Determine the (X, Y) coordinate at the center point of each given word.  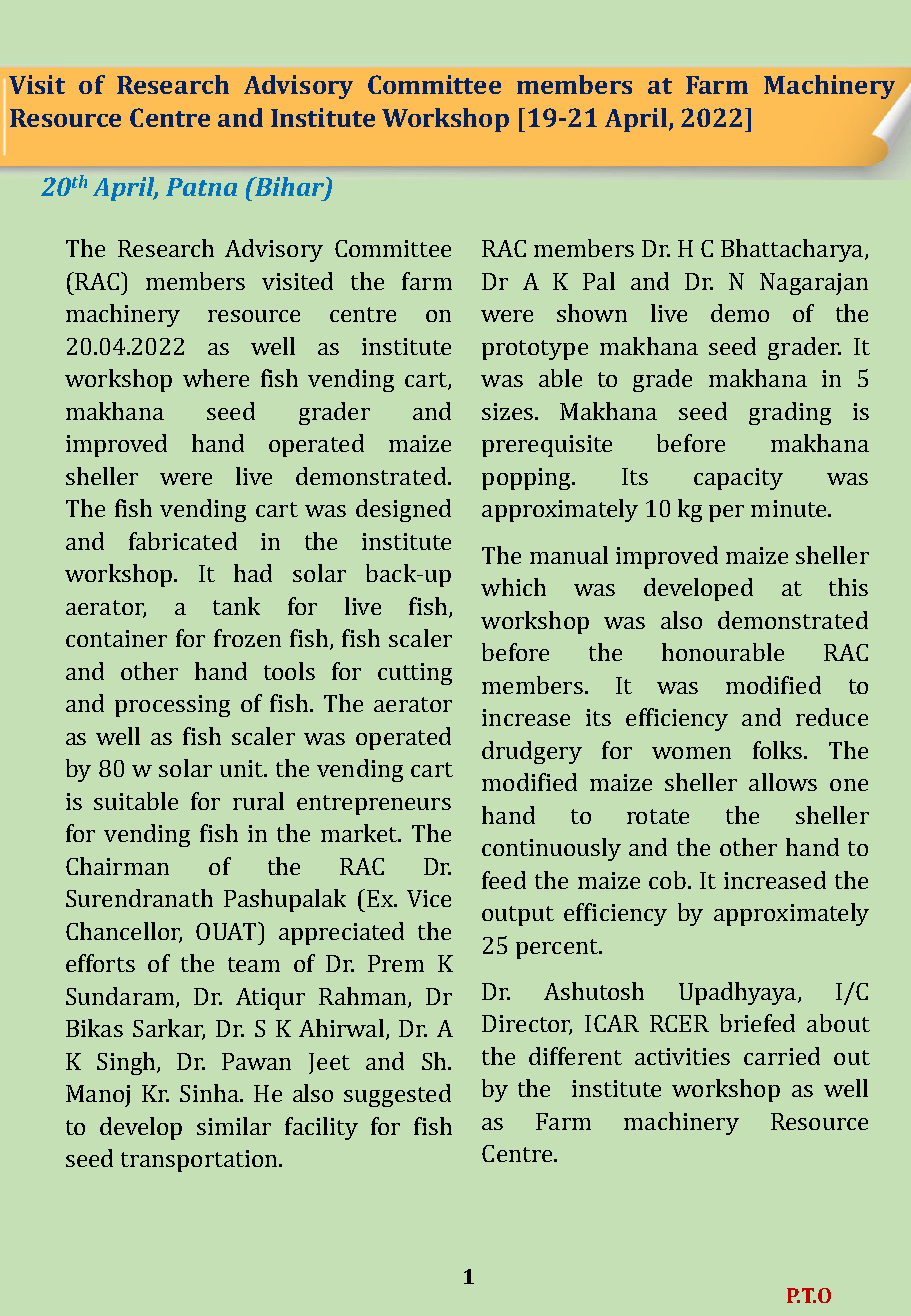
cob (667, 880)
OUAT (226, 931)
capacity (738, 479)
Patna (201, 187)
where (216, 378)
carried (782, 1056)
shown (592, 313)
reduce (832, 717)
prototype (535, 350)
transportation (200, 1161)
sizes (507, 411)
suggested (397, 1095)
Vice (429, 898)
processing (172, 706)
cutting (415, 674)
